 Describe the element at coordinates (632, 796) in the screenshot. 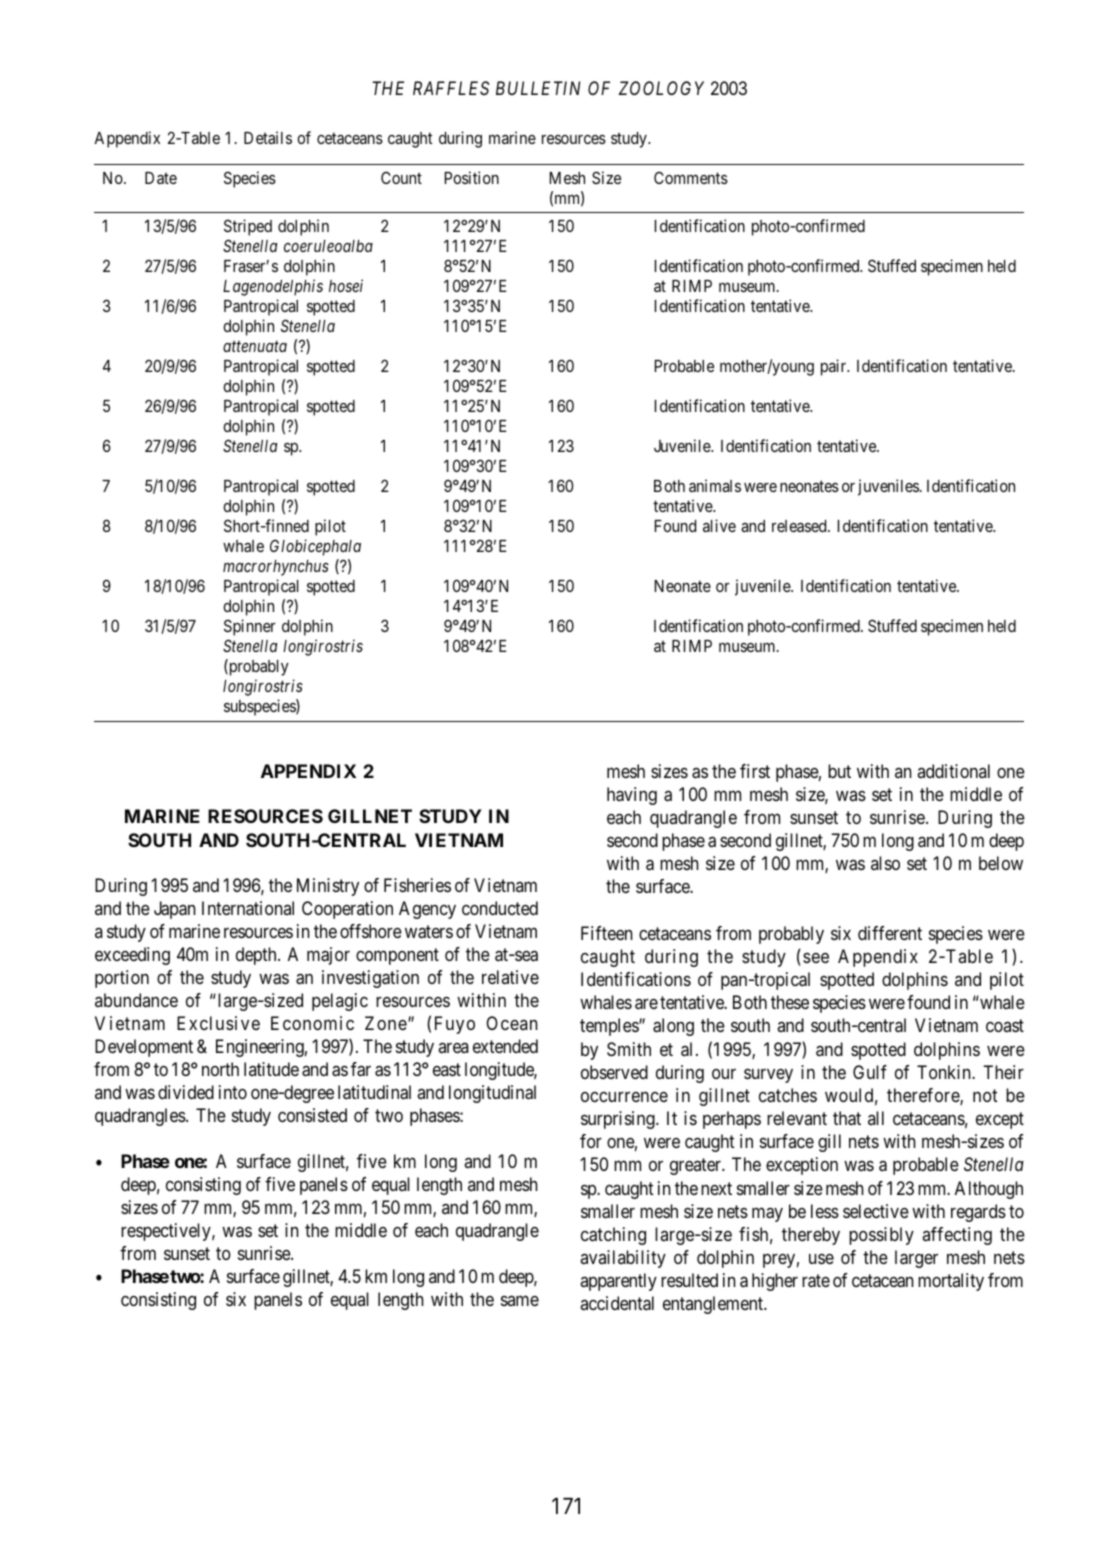

I see `having` at that location.
